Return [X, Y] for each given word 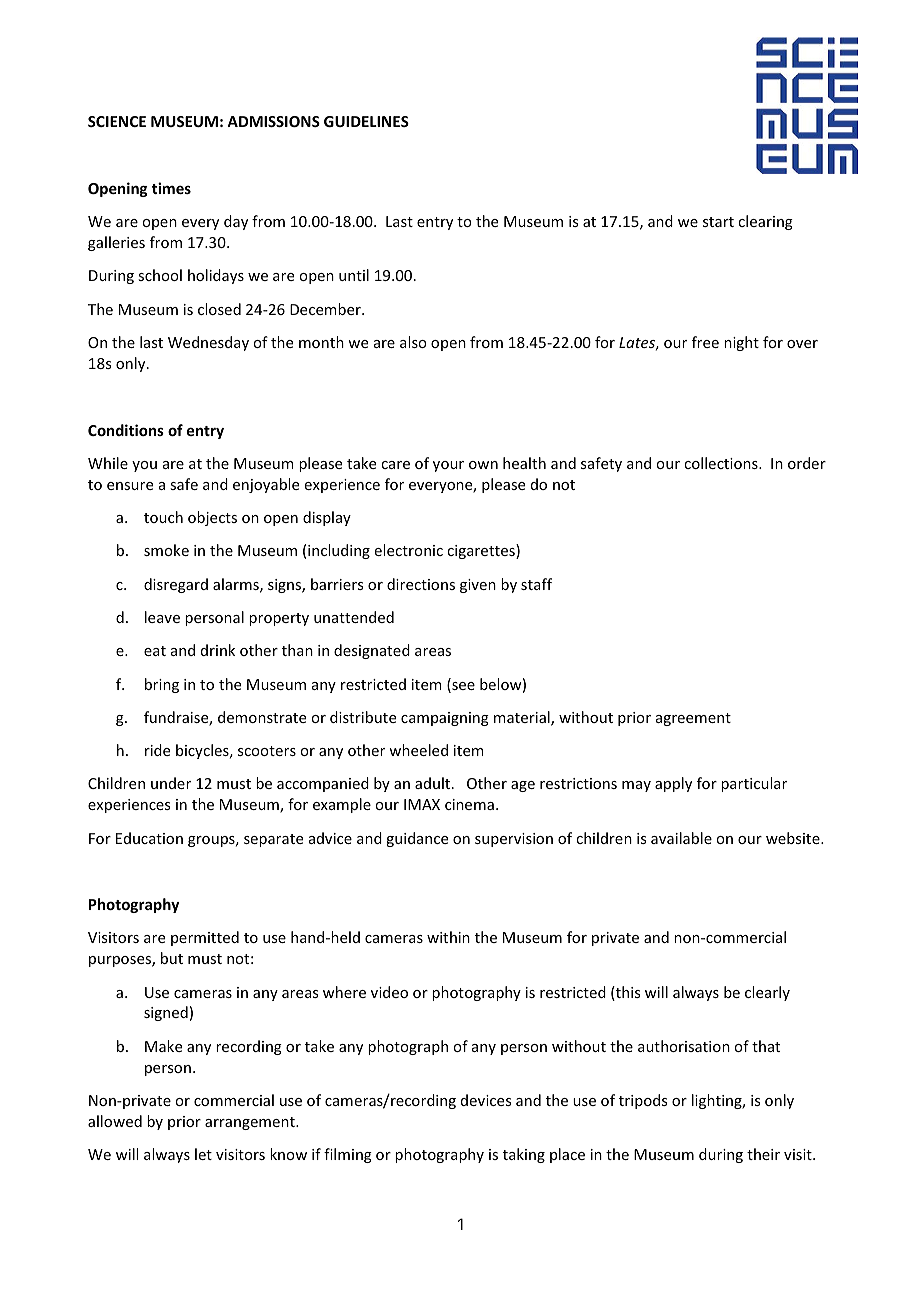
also [413, 342]
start [718, 222]
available [681, 838]
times [171, 188]
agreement [693, 719]
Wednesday [208, 343]
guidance [417, 839]
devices [486, 1100]
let [203, 1154]
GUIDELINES [366, 121]
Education [149, 838]
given [478, 586]
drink [218, 650]
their [763, 1154]
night [741, 343]
